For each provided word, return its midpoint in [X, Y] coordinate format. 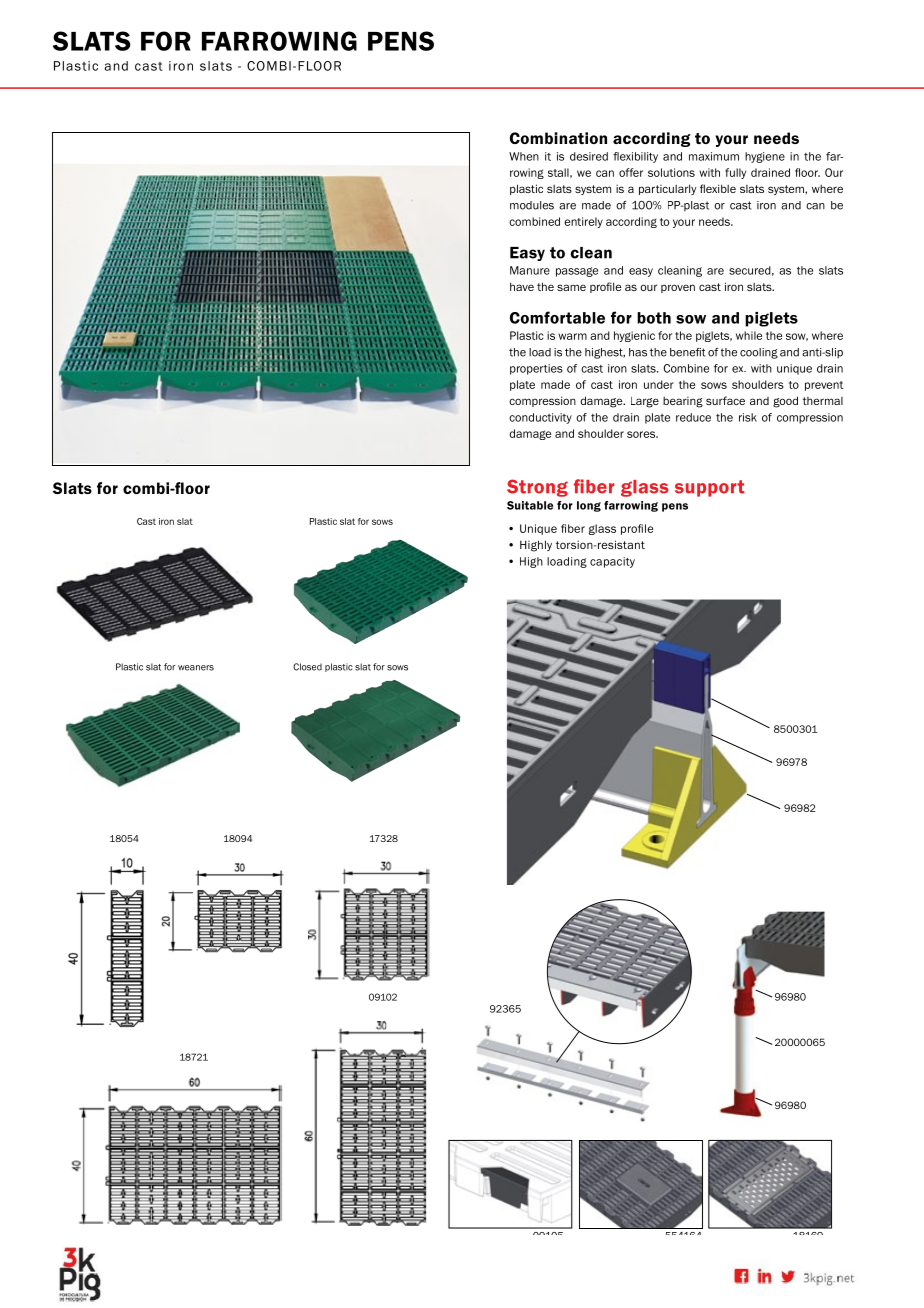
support [709, 488]
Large [645, 402]
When [524, 156]
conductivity [540, 418]
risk [748, 417]
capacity [612, 562]
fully [735, 173]
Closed [307, 667]
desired [589, 156]
